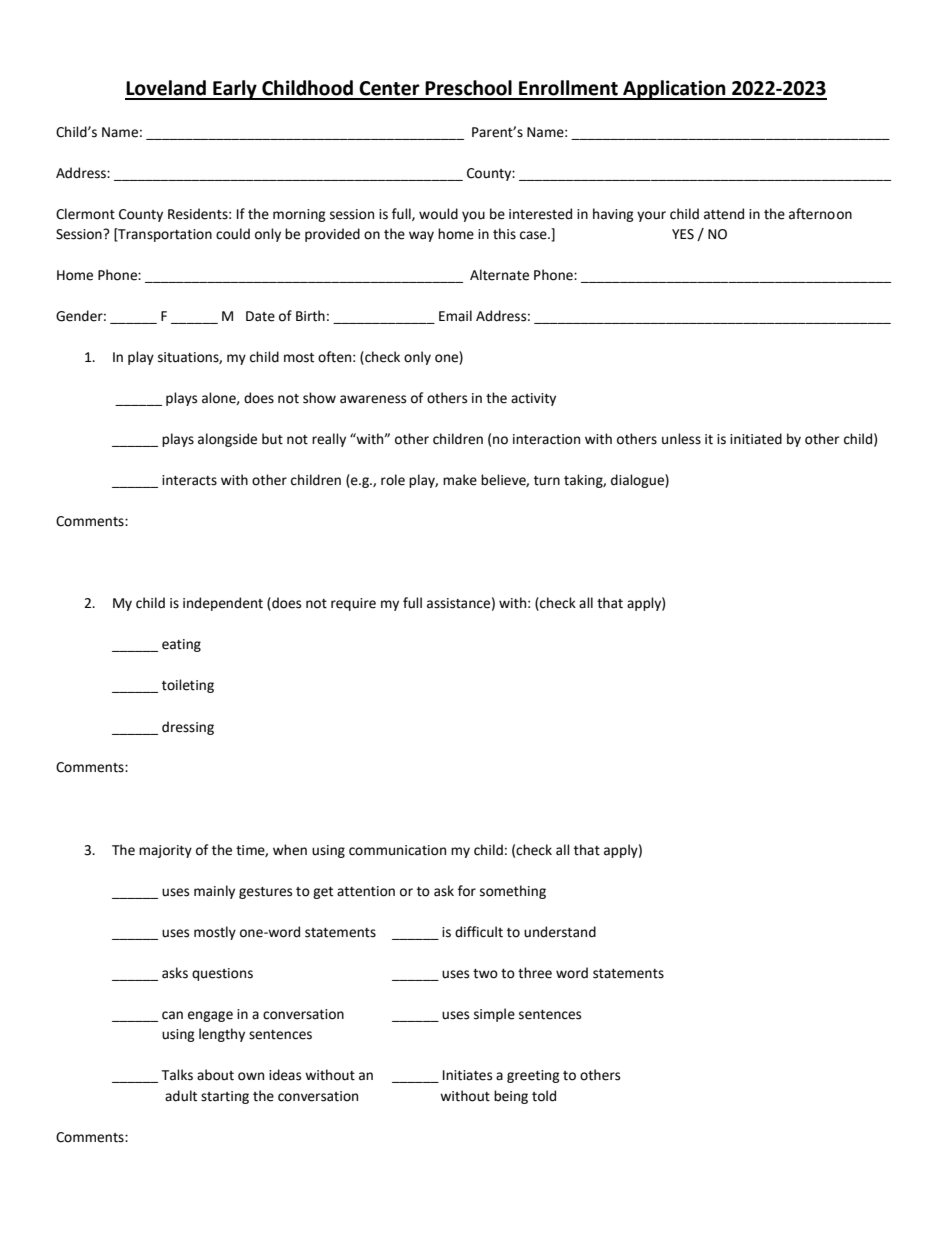  What do you see at coordinates (235, 90) in the image?
I see `Early` at bounding box center [235, 90].
